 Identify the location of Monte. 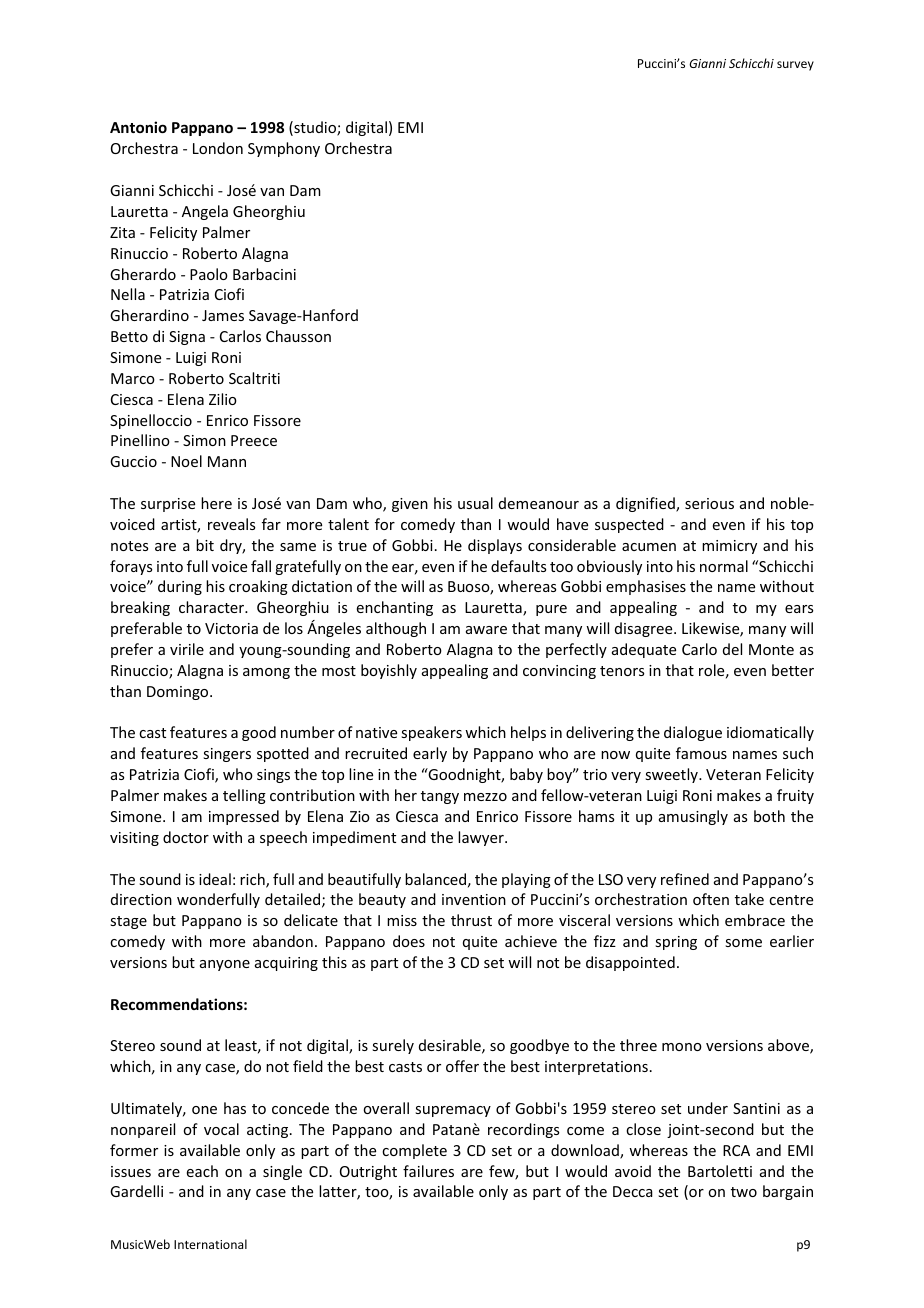
(771, 649).
